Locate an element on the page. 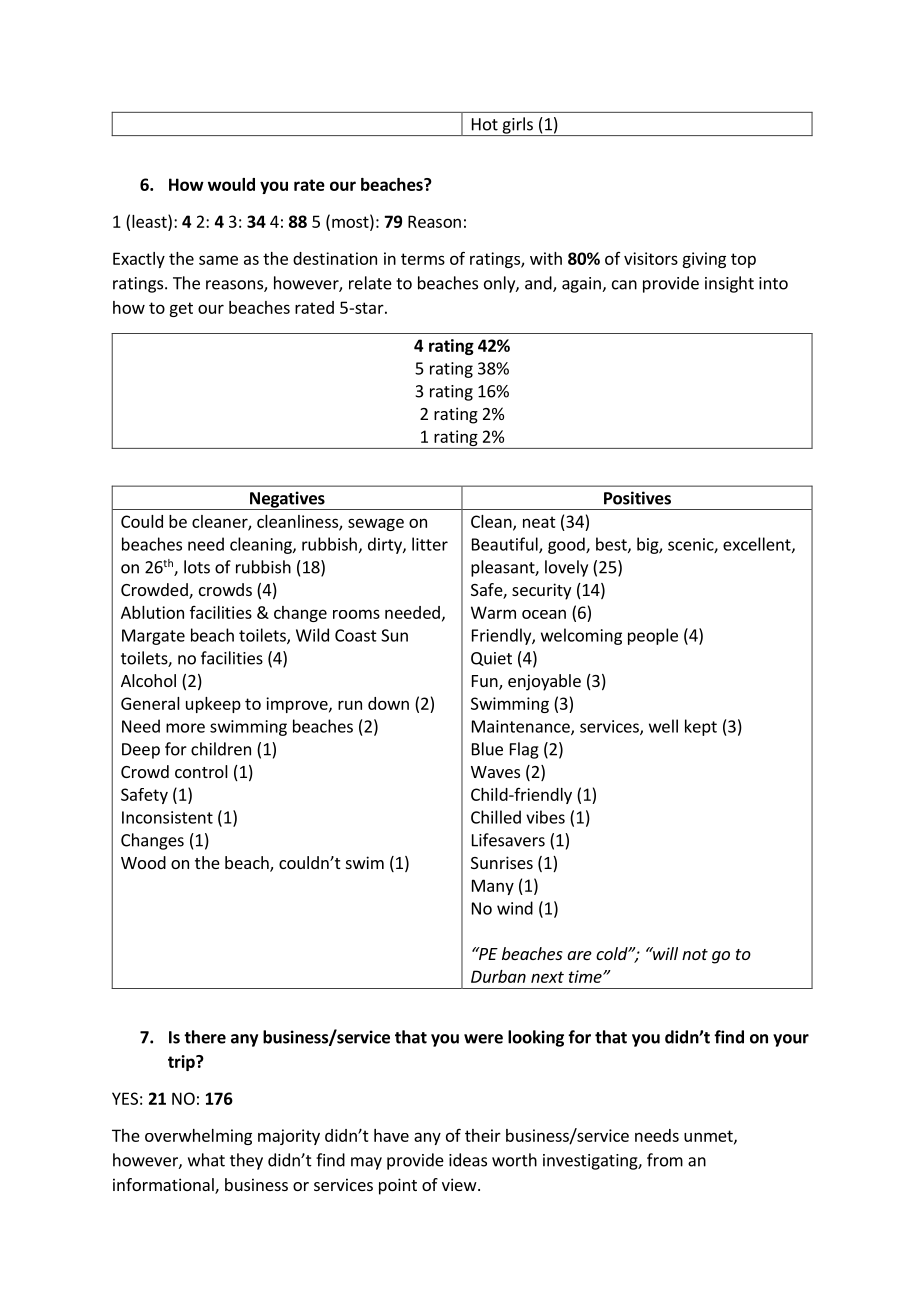 The width and height of the document is (924, 1308). giving is located at coordinates (704, 260).
